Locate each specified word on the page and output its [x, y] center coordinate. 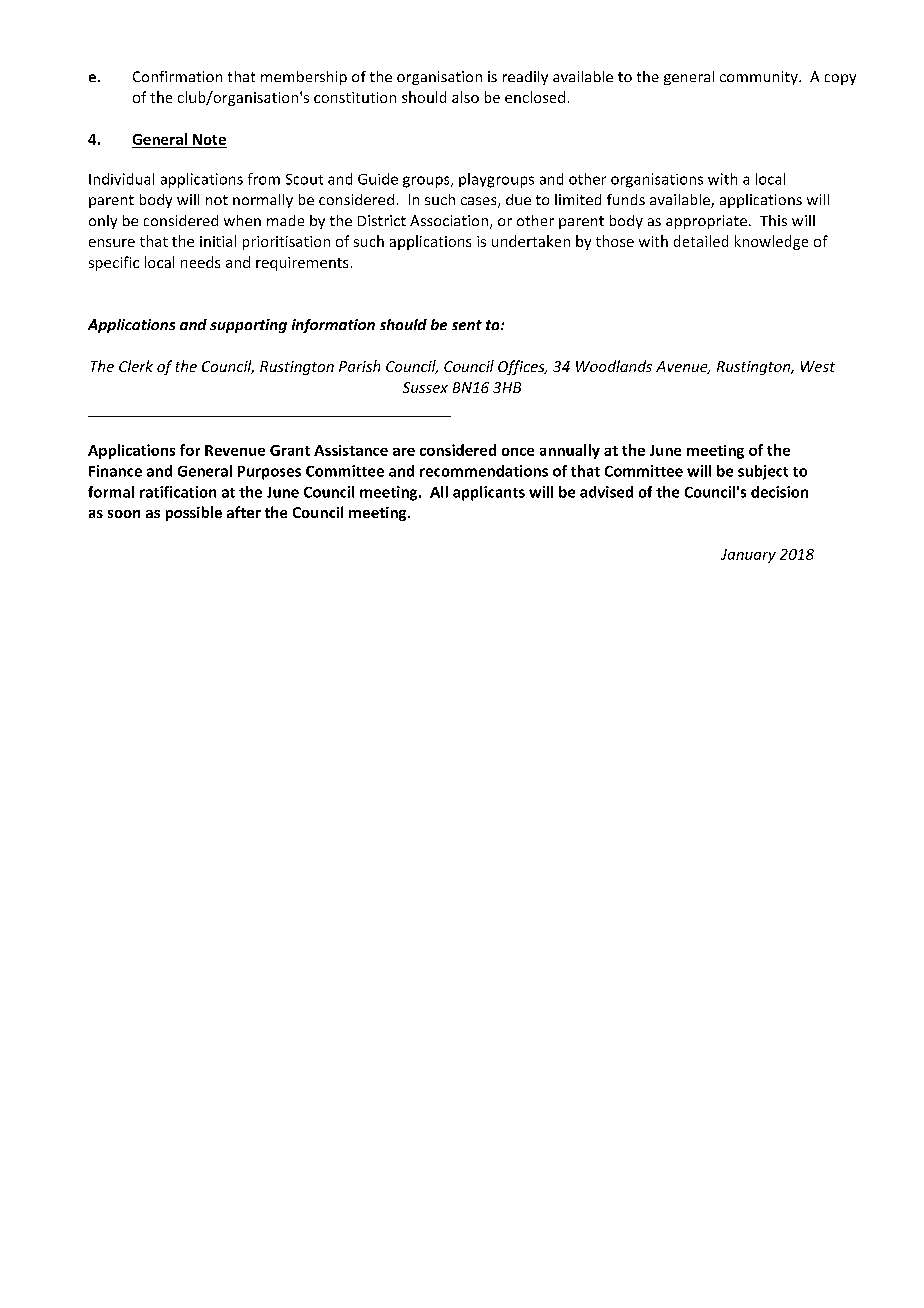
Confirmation [177, 76]
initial [218, 241]
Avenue [683, 367]
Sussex [425, 387]
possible [194, 513]
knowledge [771, 242]
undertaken [531, 241]
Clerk [136, 366]
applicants [489, 493]
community [760, 78]
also [465, 97]
